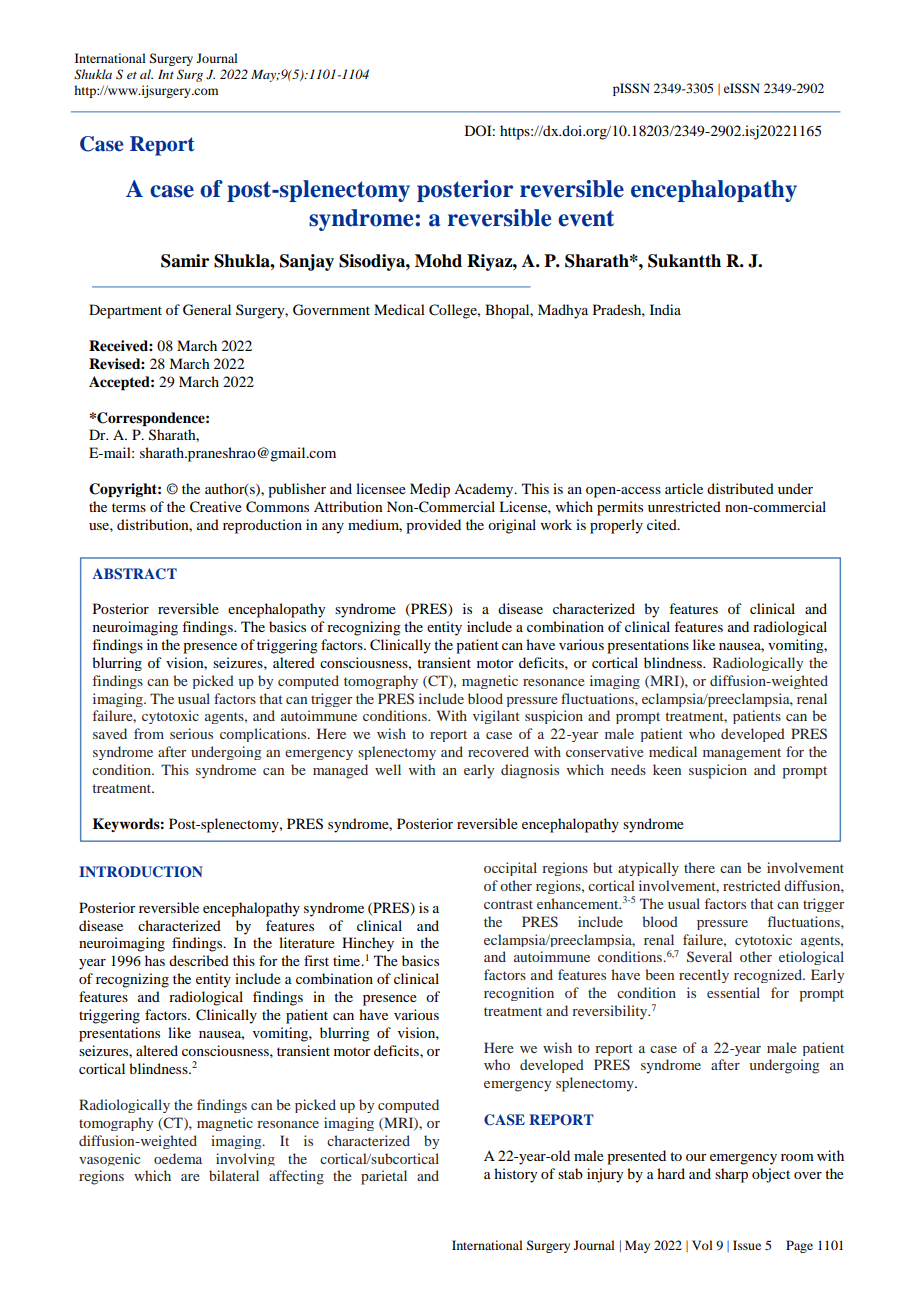  What do you see at coordinates (648, 869) in the screenshot?
I see `atypically` at bounding box center [648, 869].
